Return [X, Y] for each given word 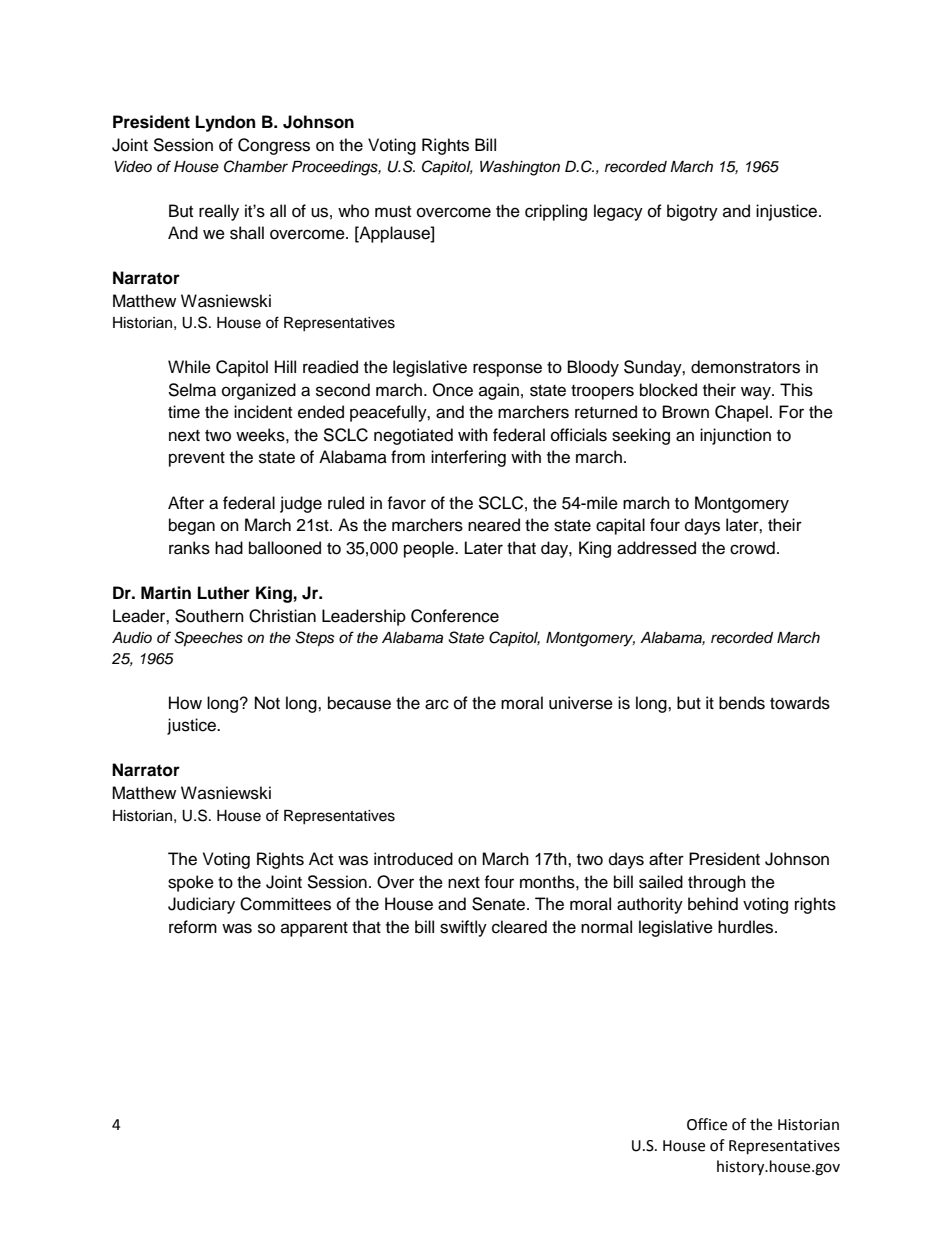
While [189, 367]
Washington [520, 168]
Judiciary [201, 905]
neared [494, 525]
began [192, 526]
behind [713, 904]
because [359, 703]
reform [193, 927]
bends [742, 703]
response [507, 370]
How [185, 703]
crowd [752, 548]
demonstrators [745, 367]
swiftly [463, 928]
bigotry [692, 212]
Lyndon [225, 123]
